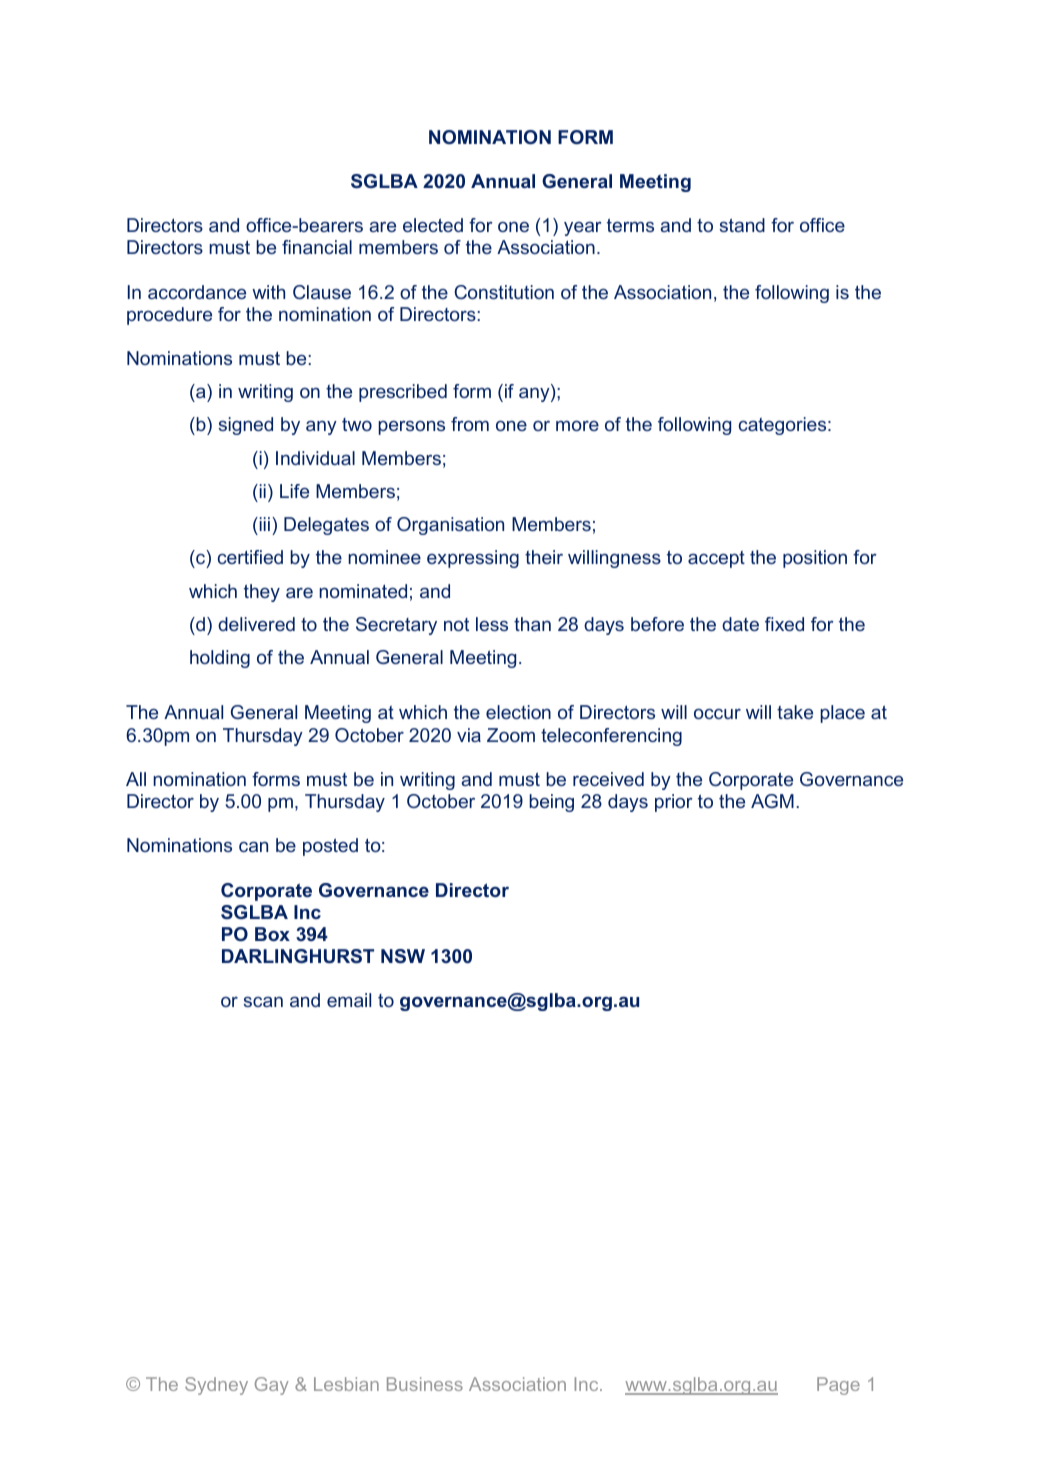 Image resolution: width=1042 pixels, height=1474 pixels. Describe the element at coordinates (263, 1002) in the screenshot. I see `scan` at that location.
